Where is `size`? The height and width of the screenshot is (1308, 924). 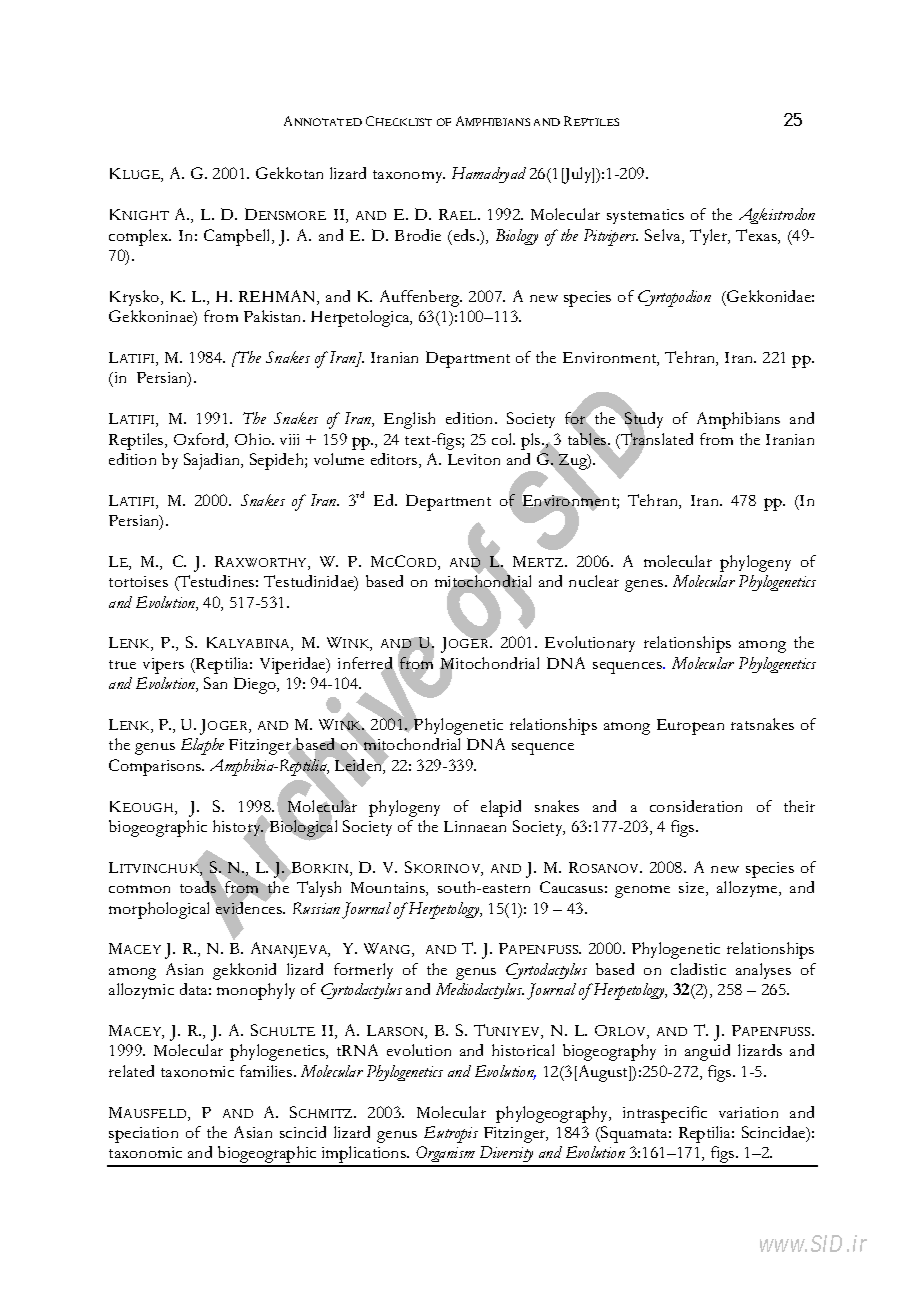
size is located at coordinates (693, 889).
